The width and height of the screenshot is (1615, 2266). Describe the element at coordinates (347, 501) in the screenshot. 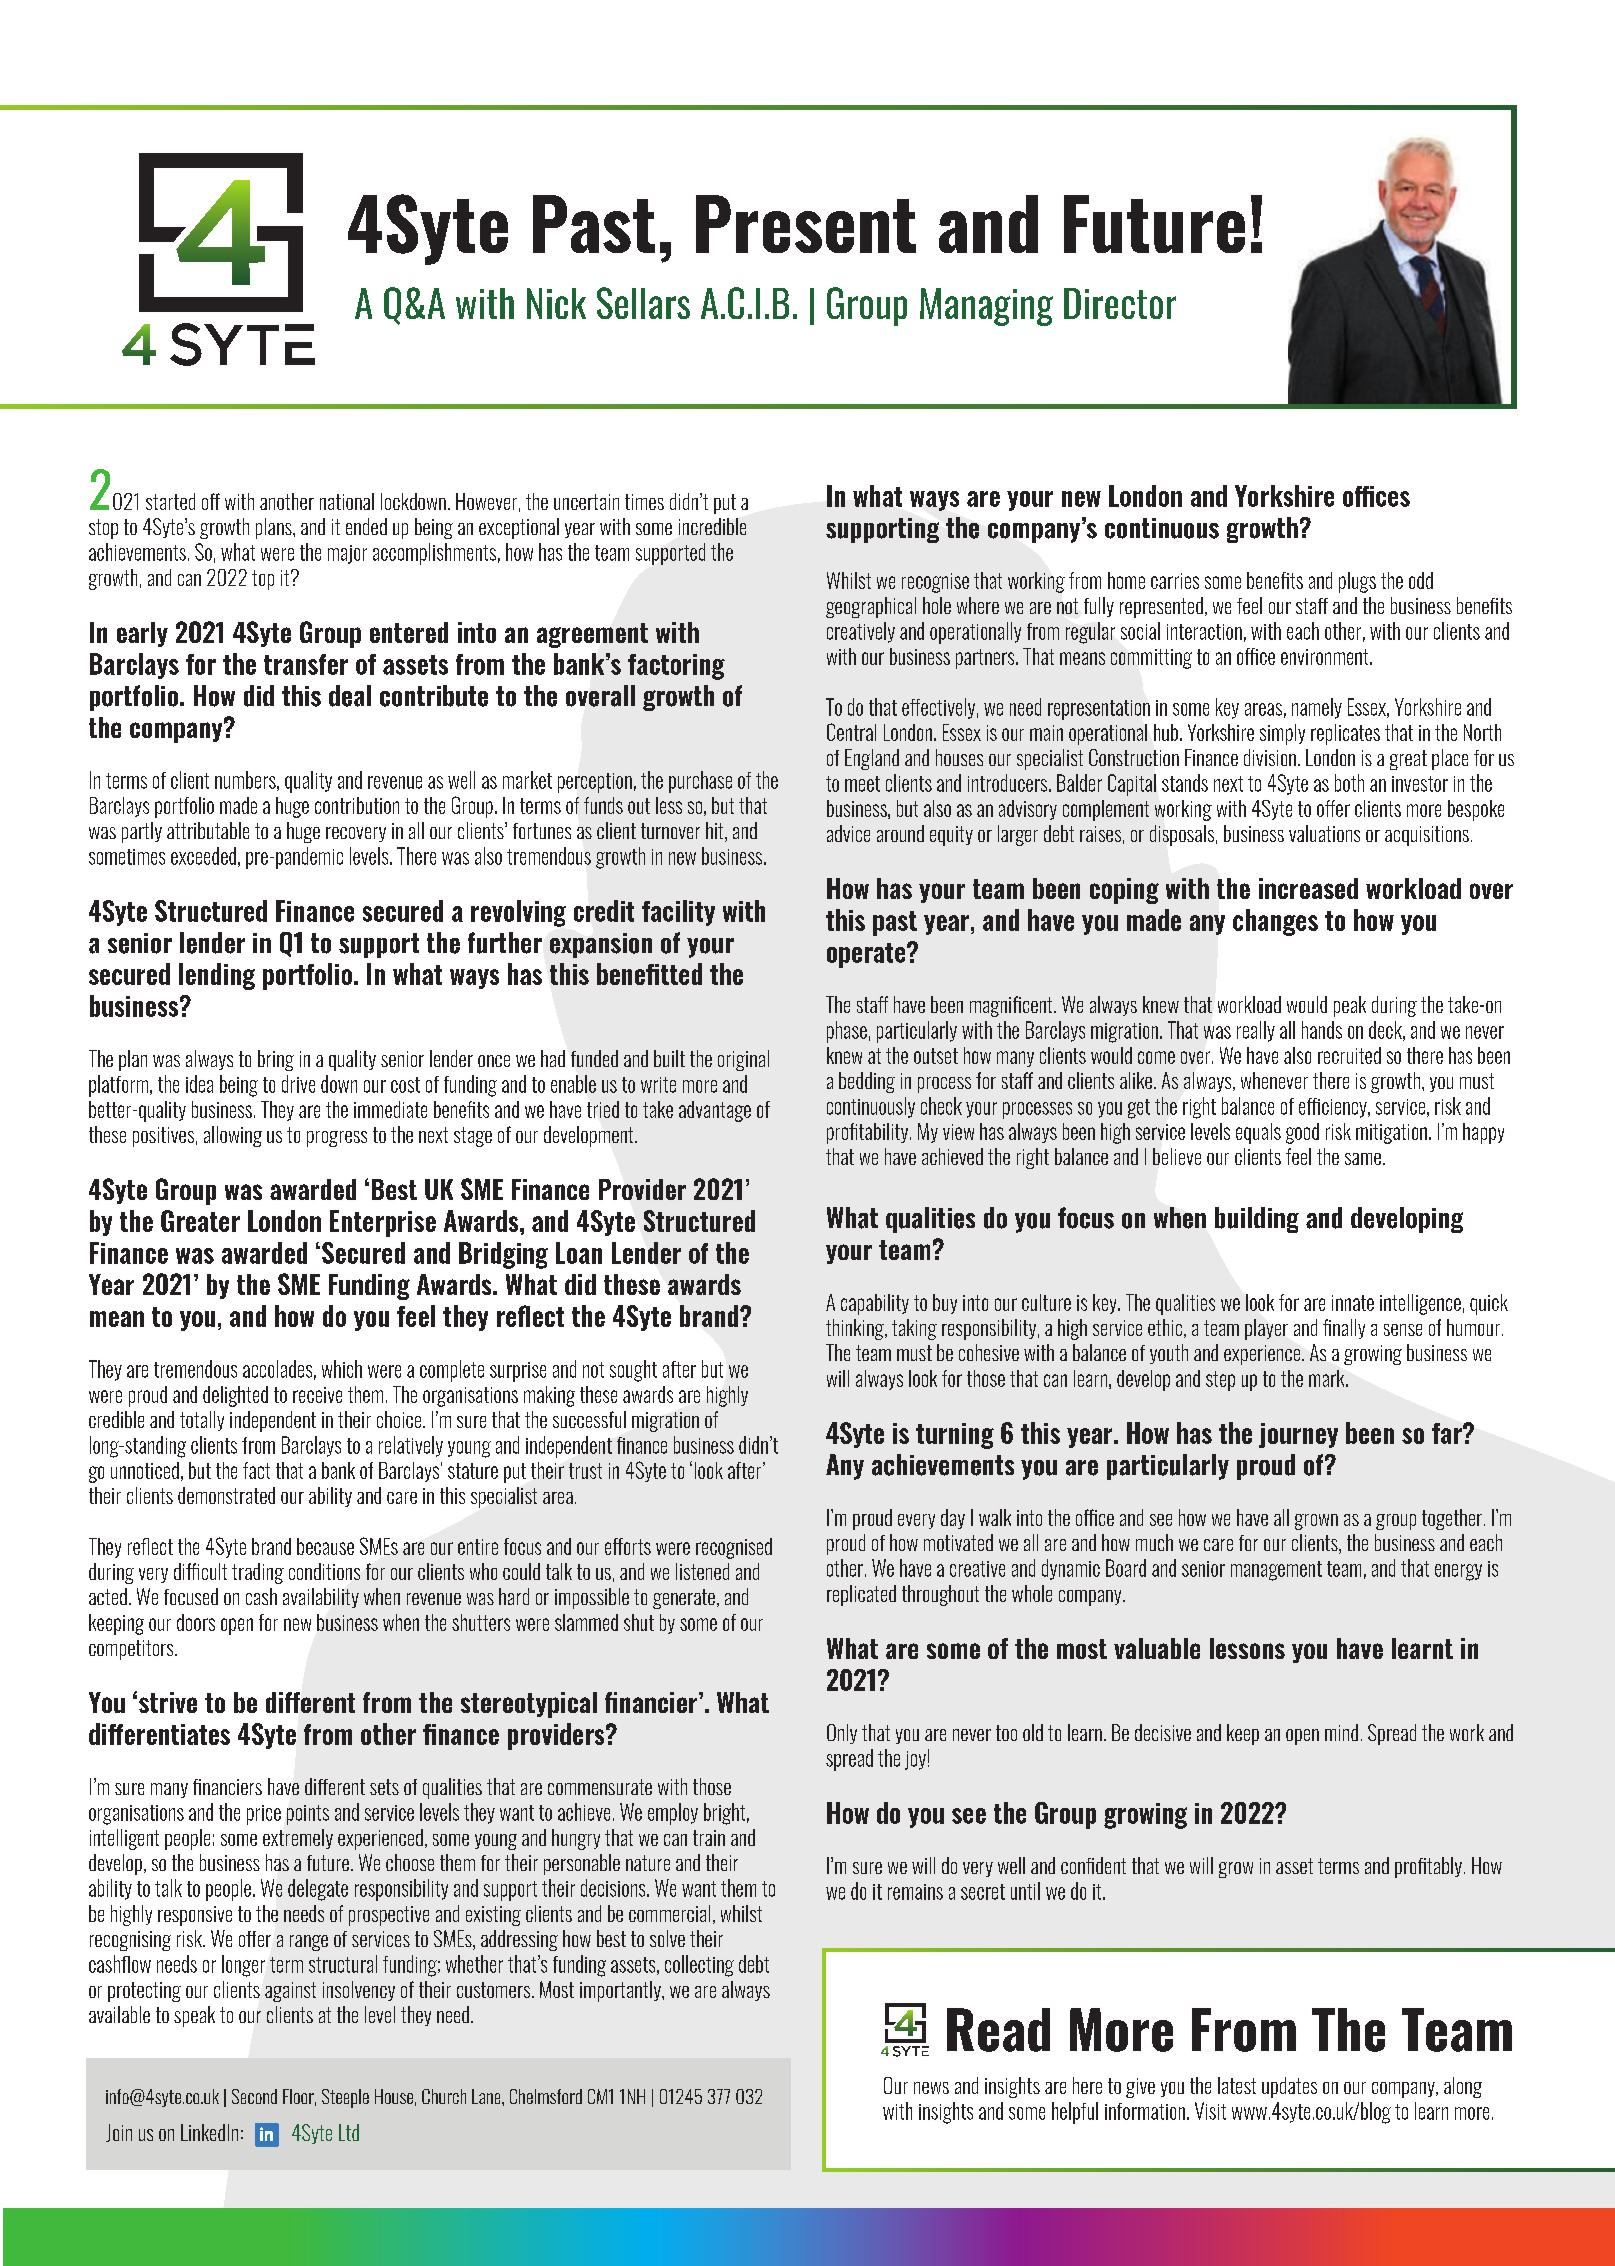

I see `national` at that location.
